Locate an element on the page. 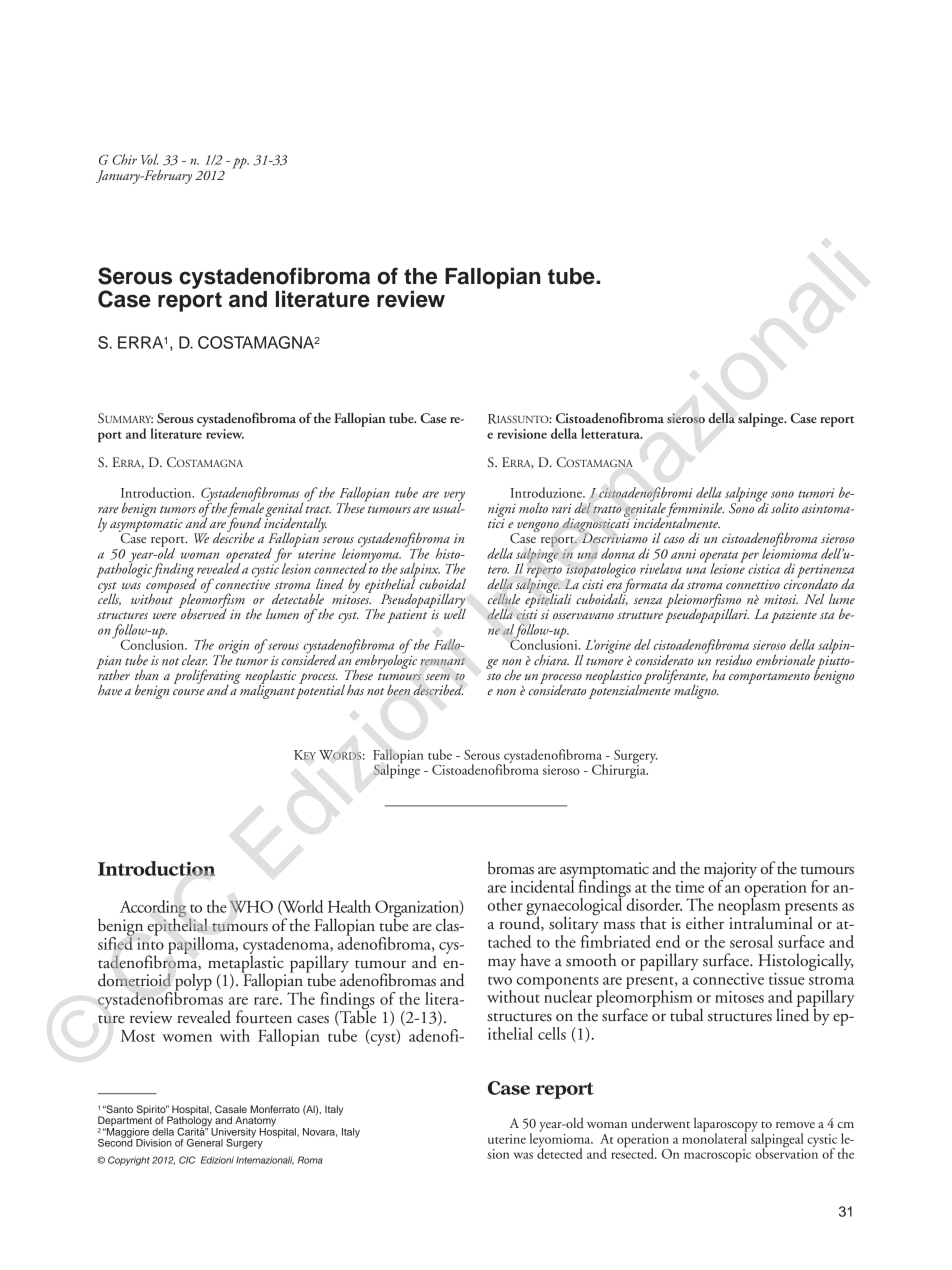 The image size is (952, 1270). remnant is located at coordinates (443, 662).
